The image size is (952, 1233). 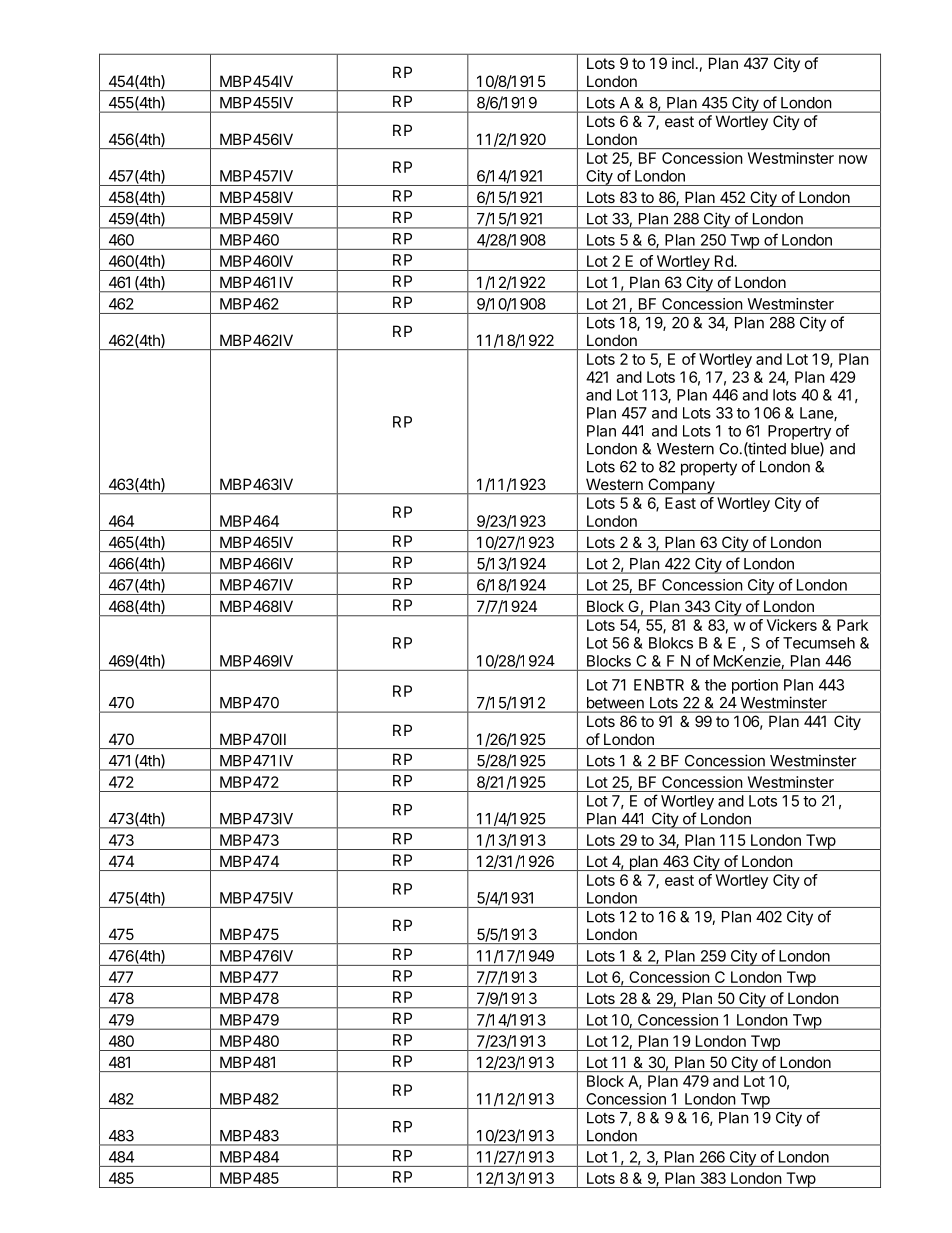 What do you see at coordinates (853, 159) in the screenshot?
I see `now` at bounding box center [853, 159].
